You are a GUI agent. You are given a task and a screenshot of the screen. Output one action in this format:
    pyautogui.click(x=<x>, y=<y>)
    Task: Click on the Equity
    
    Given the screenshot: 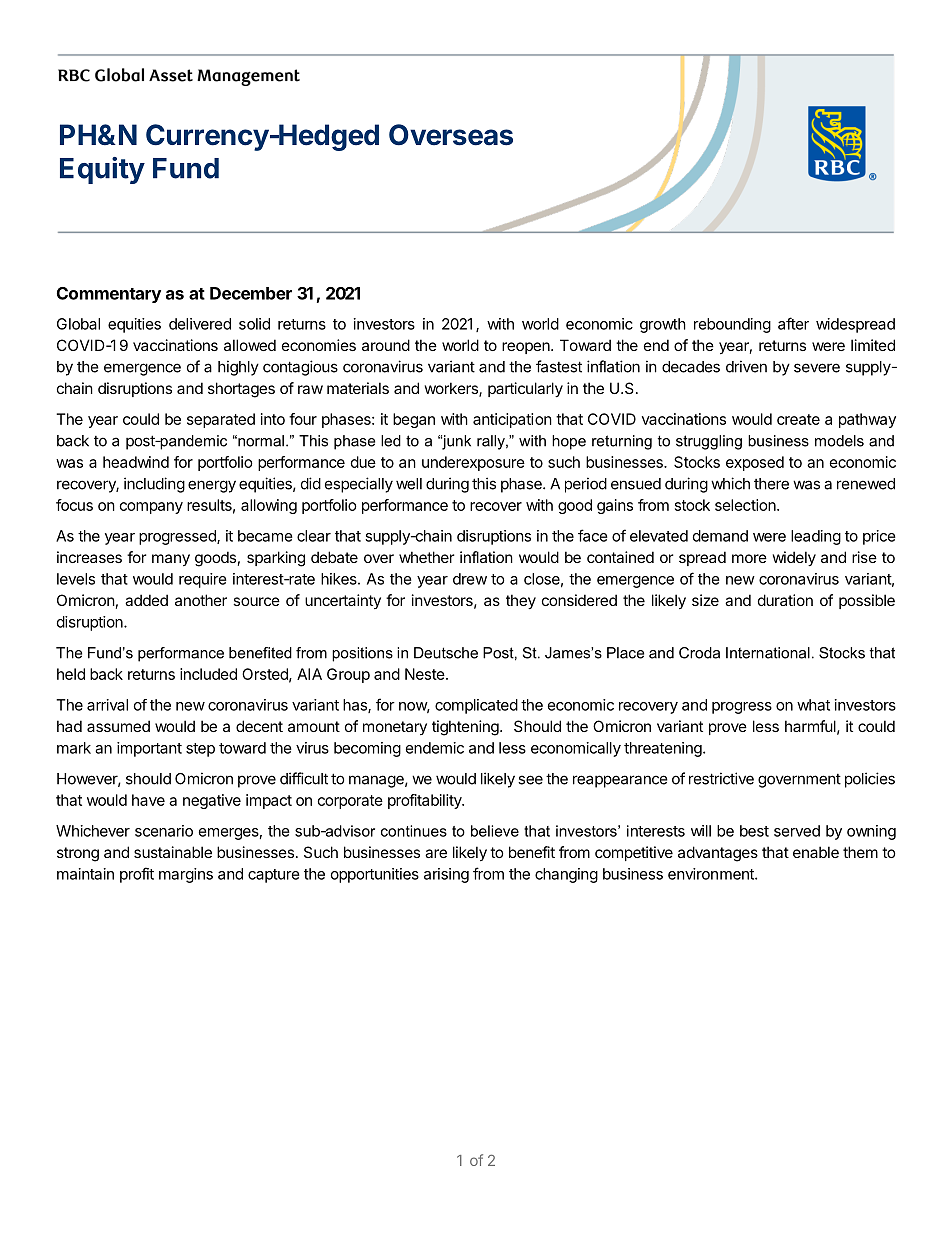 What is the action you would take?
    pyautogui.click(x=102, y=170)
